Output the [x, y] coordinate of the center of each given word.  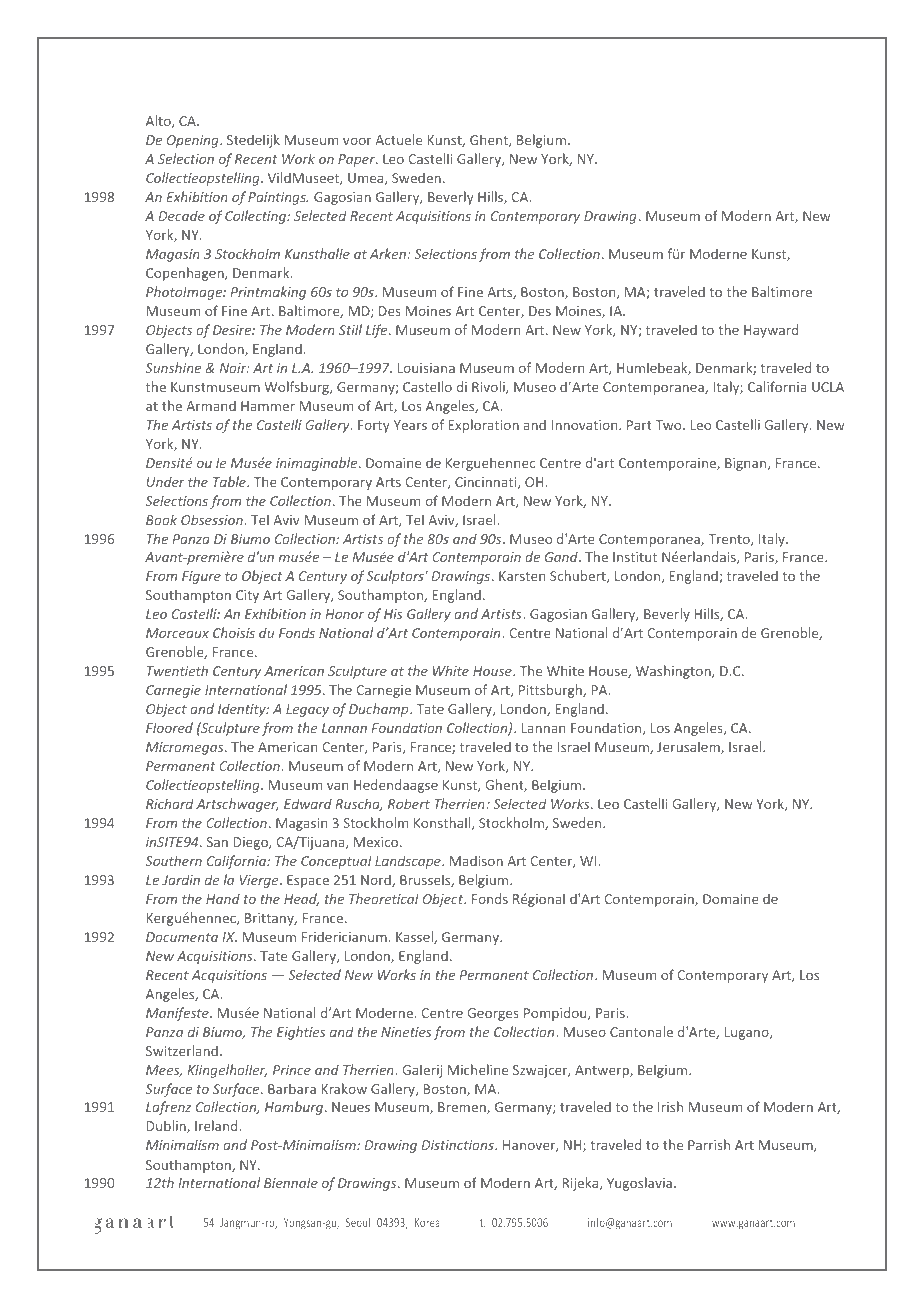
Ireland [217, 1125]
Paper [357, 160]
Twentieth [177, 670]
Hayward [771, 331]
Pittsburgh [551, 691]
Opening [194, 141]
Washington [674, 672]
